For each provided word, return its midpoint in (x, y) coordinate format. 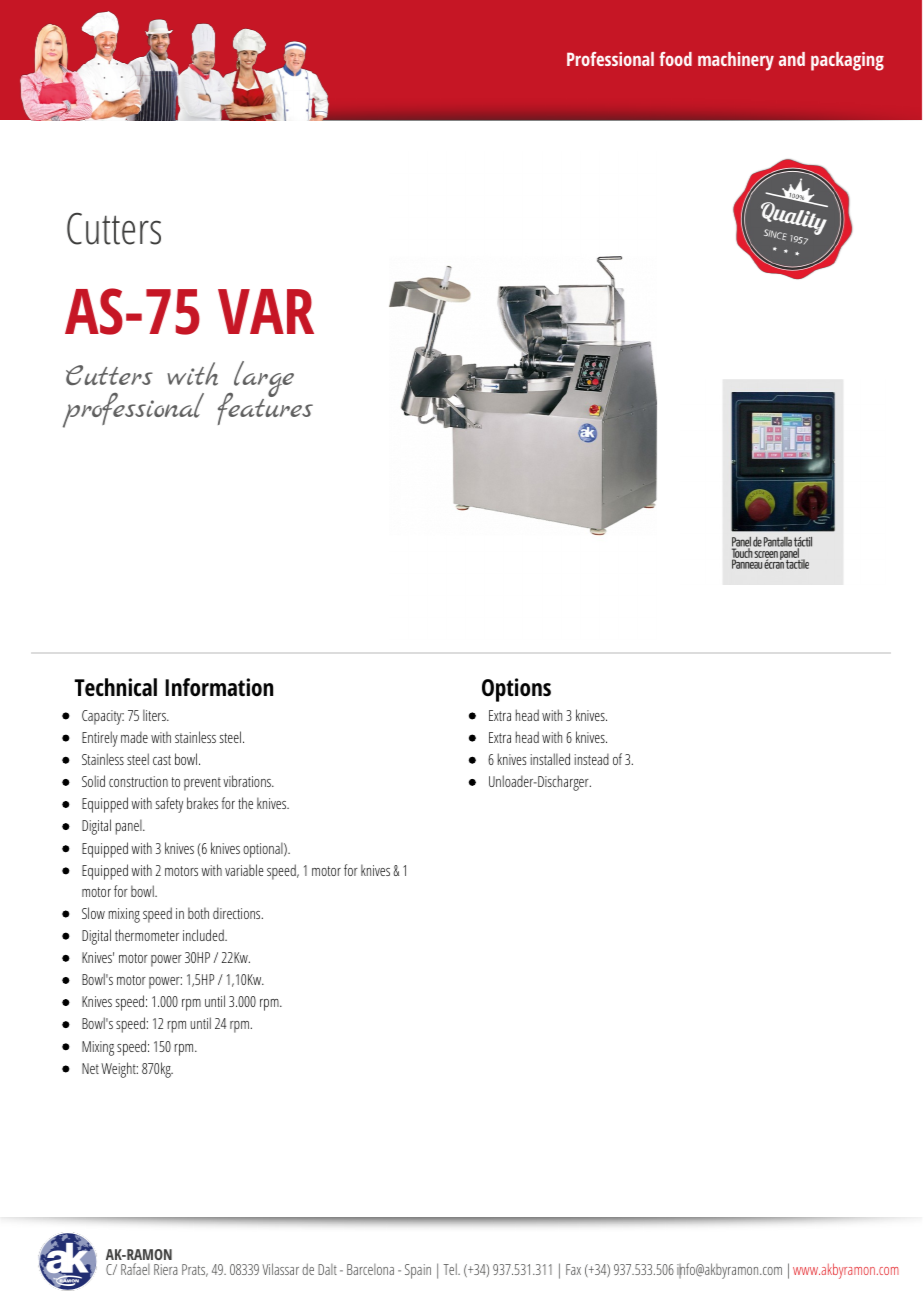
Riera (166, 1269)
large (262, 380)
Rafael (135, 1269)
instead (592, 759)
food (675, 59)
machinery (736, 61)
